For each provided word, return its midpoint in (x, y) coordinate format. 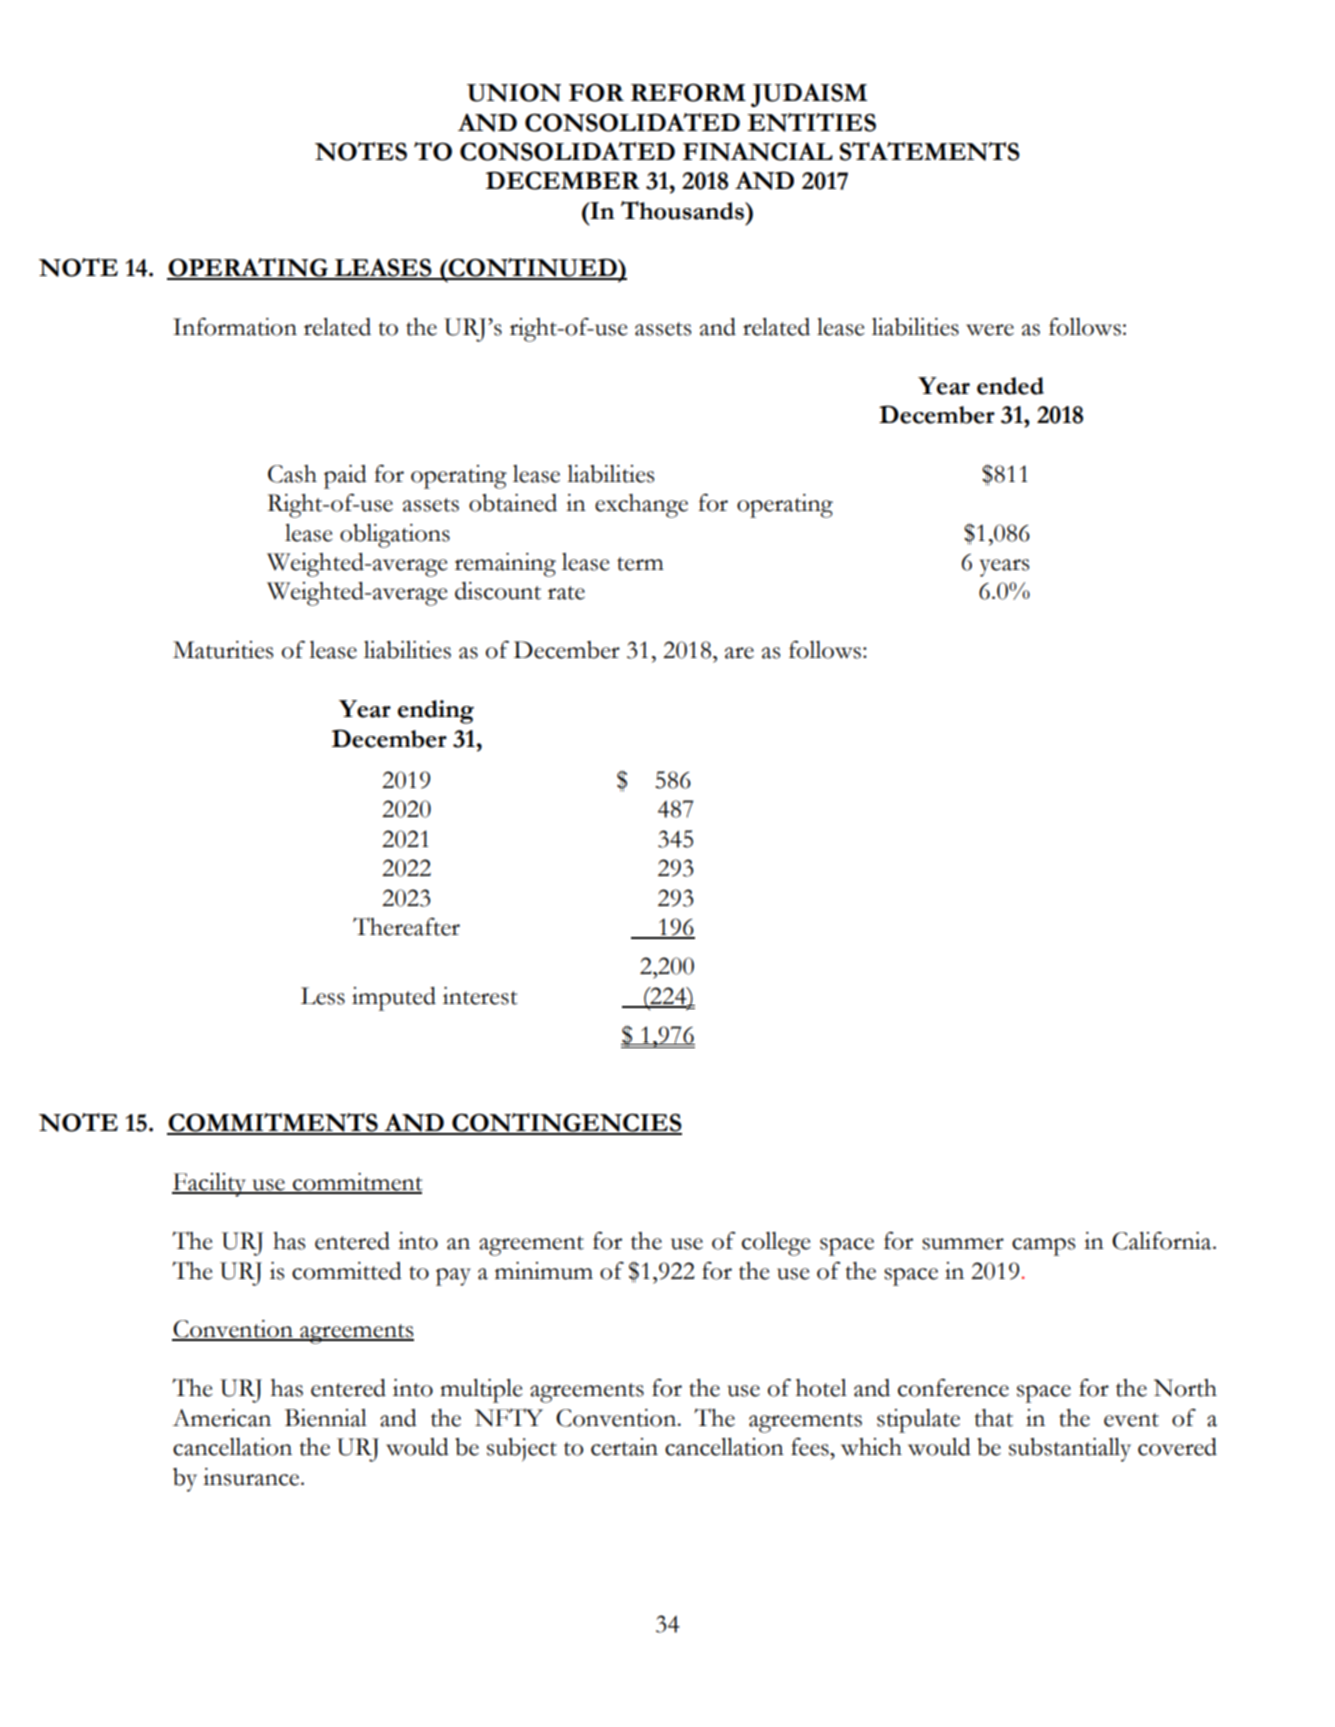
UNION (514, 93)
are (739, 653)
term (640, 564)
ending (436, 712)
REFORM (688, 93)
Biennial (326, 1418)
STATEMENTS (930, 151)
